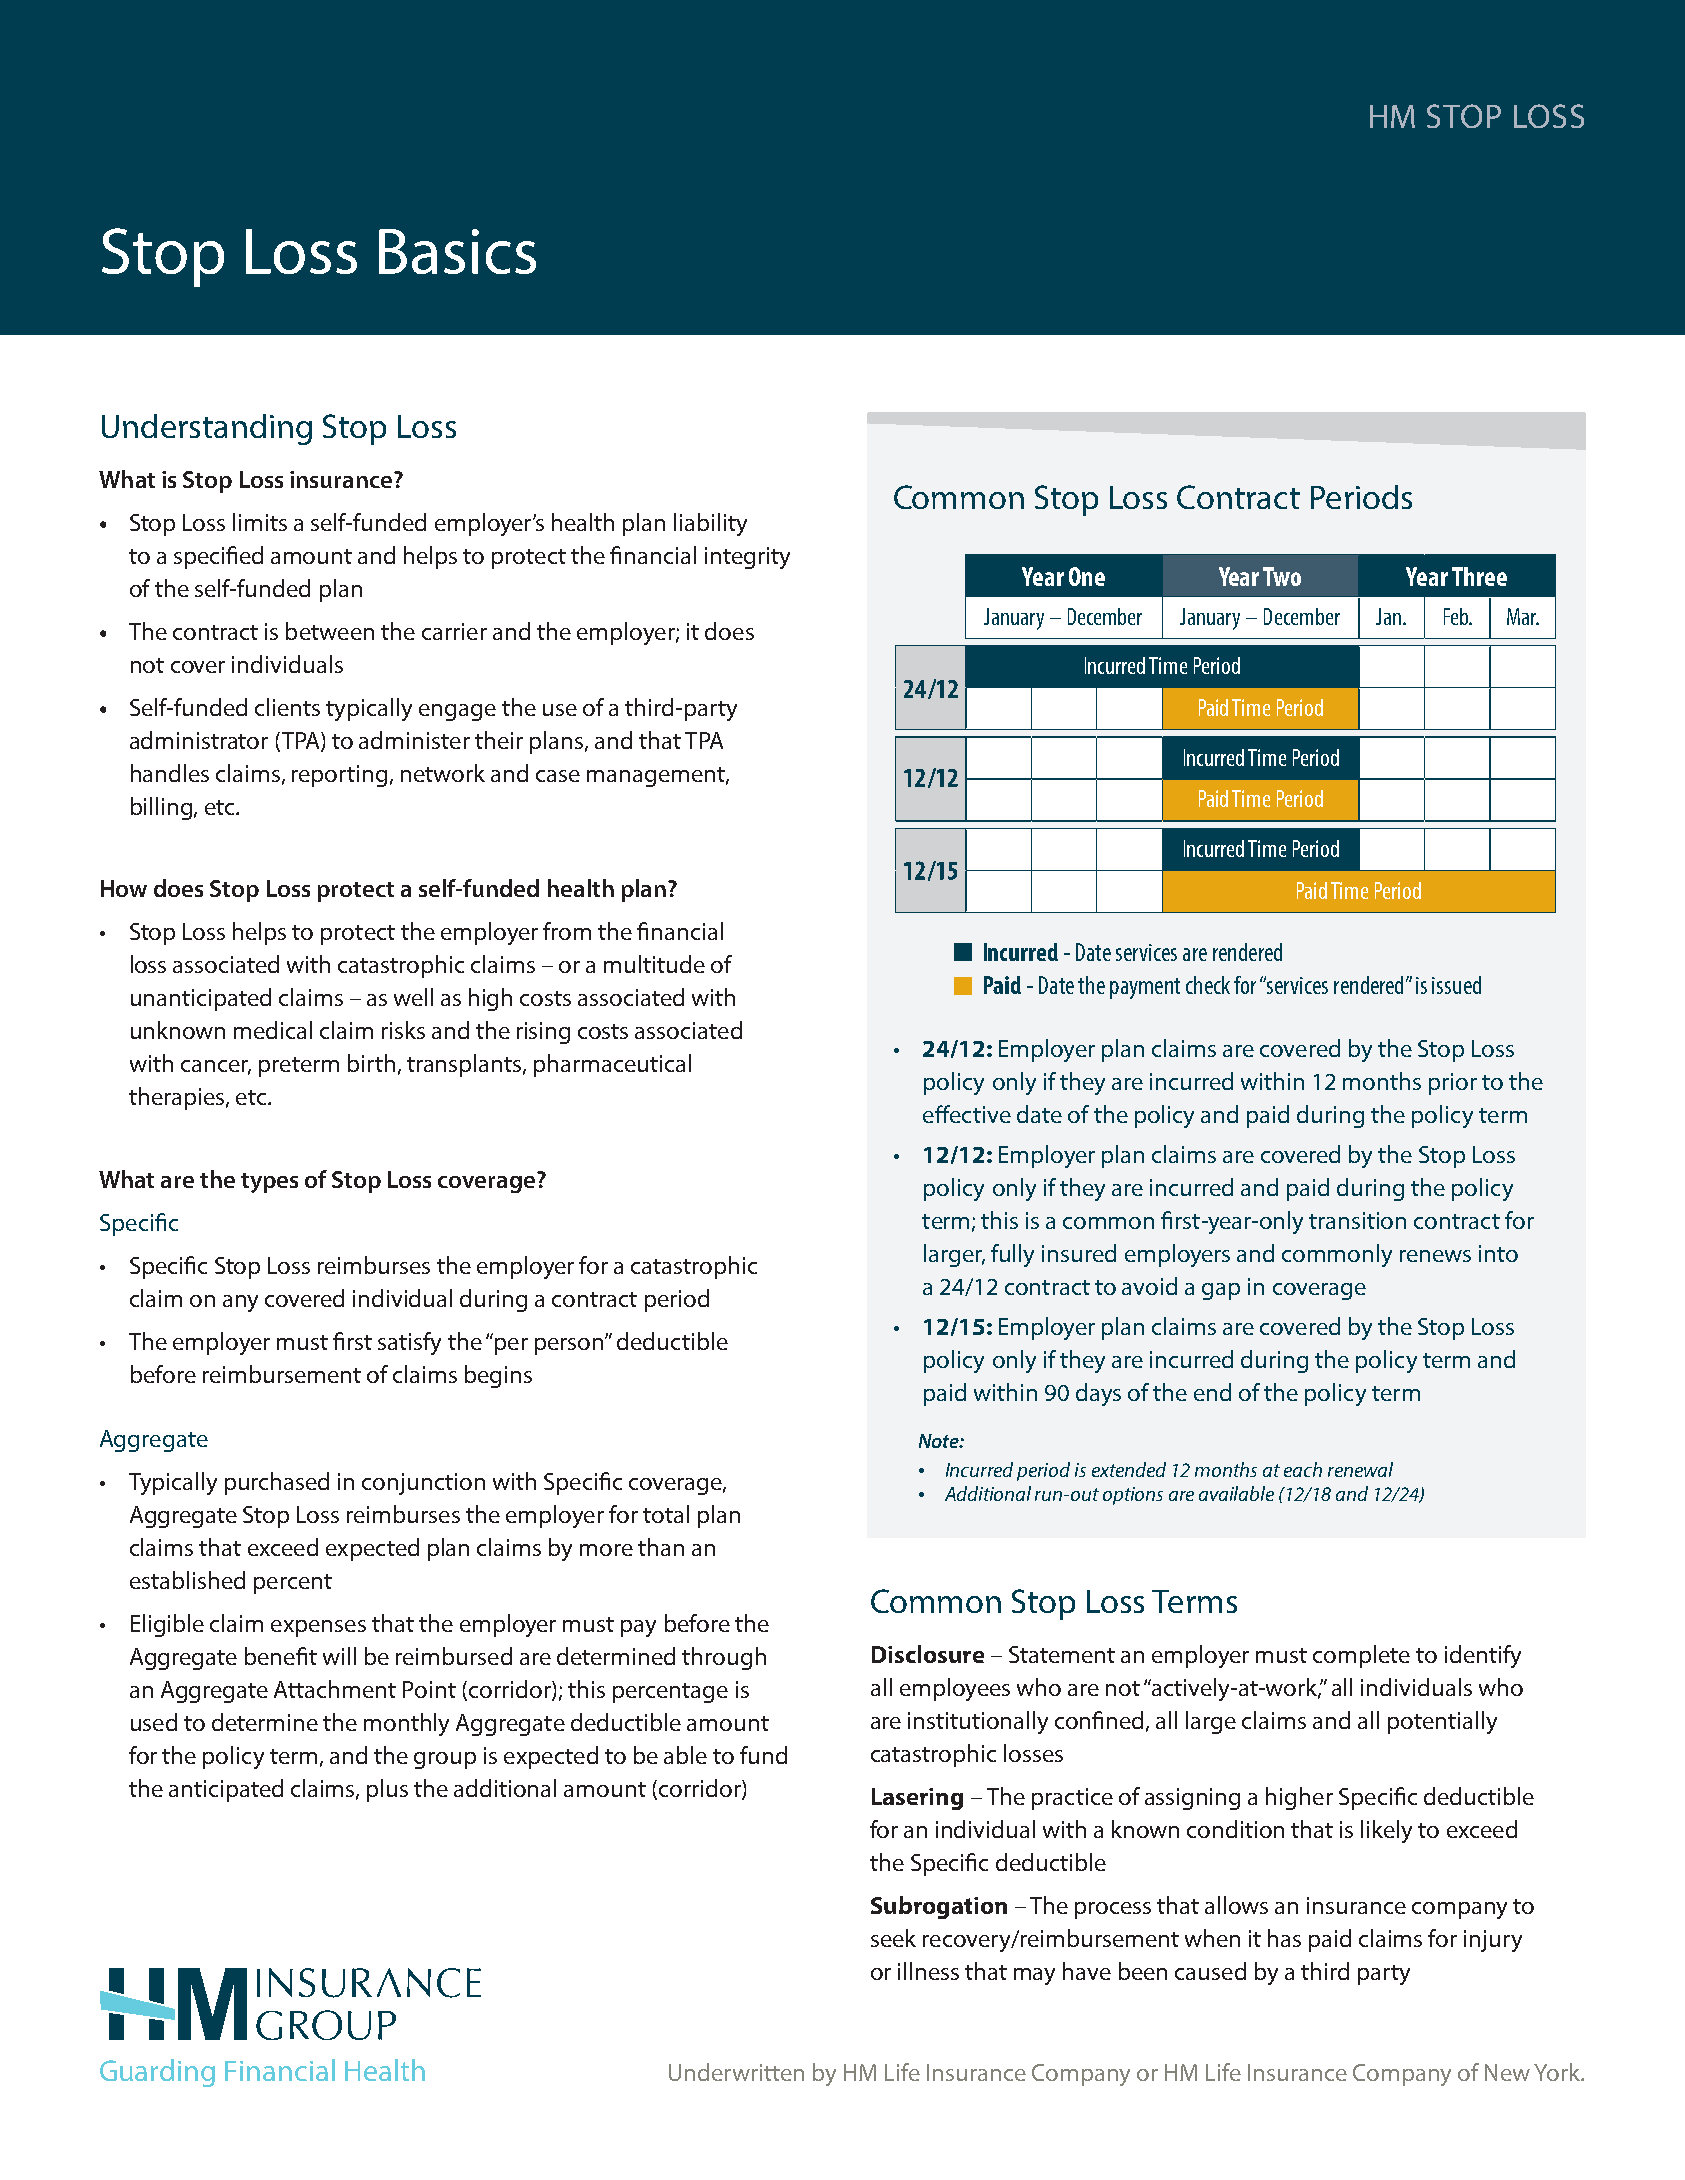 This screenshot has height=2180, width=1685. I want to click on transition, so click(1357, 1220).
